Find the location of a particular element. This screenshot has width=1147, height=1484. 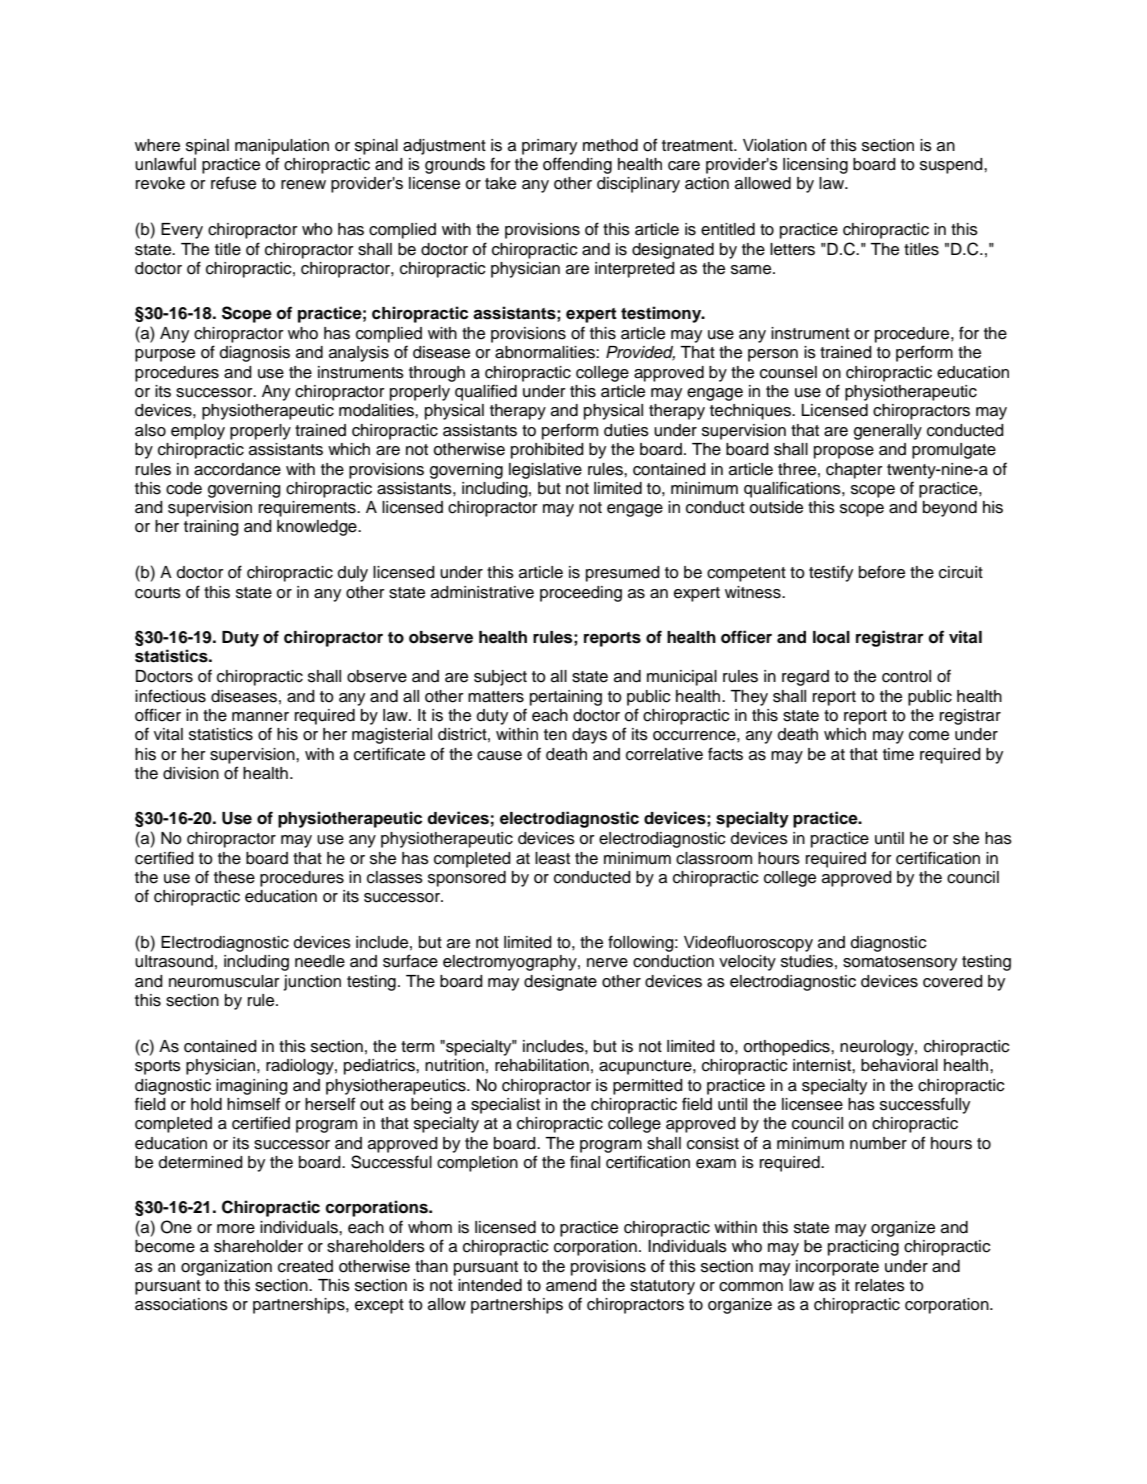

before is located at coordinates (882, 572).
